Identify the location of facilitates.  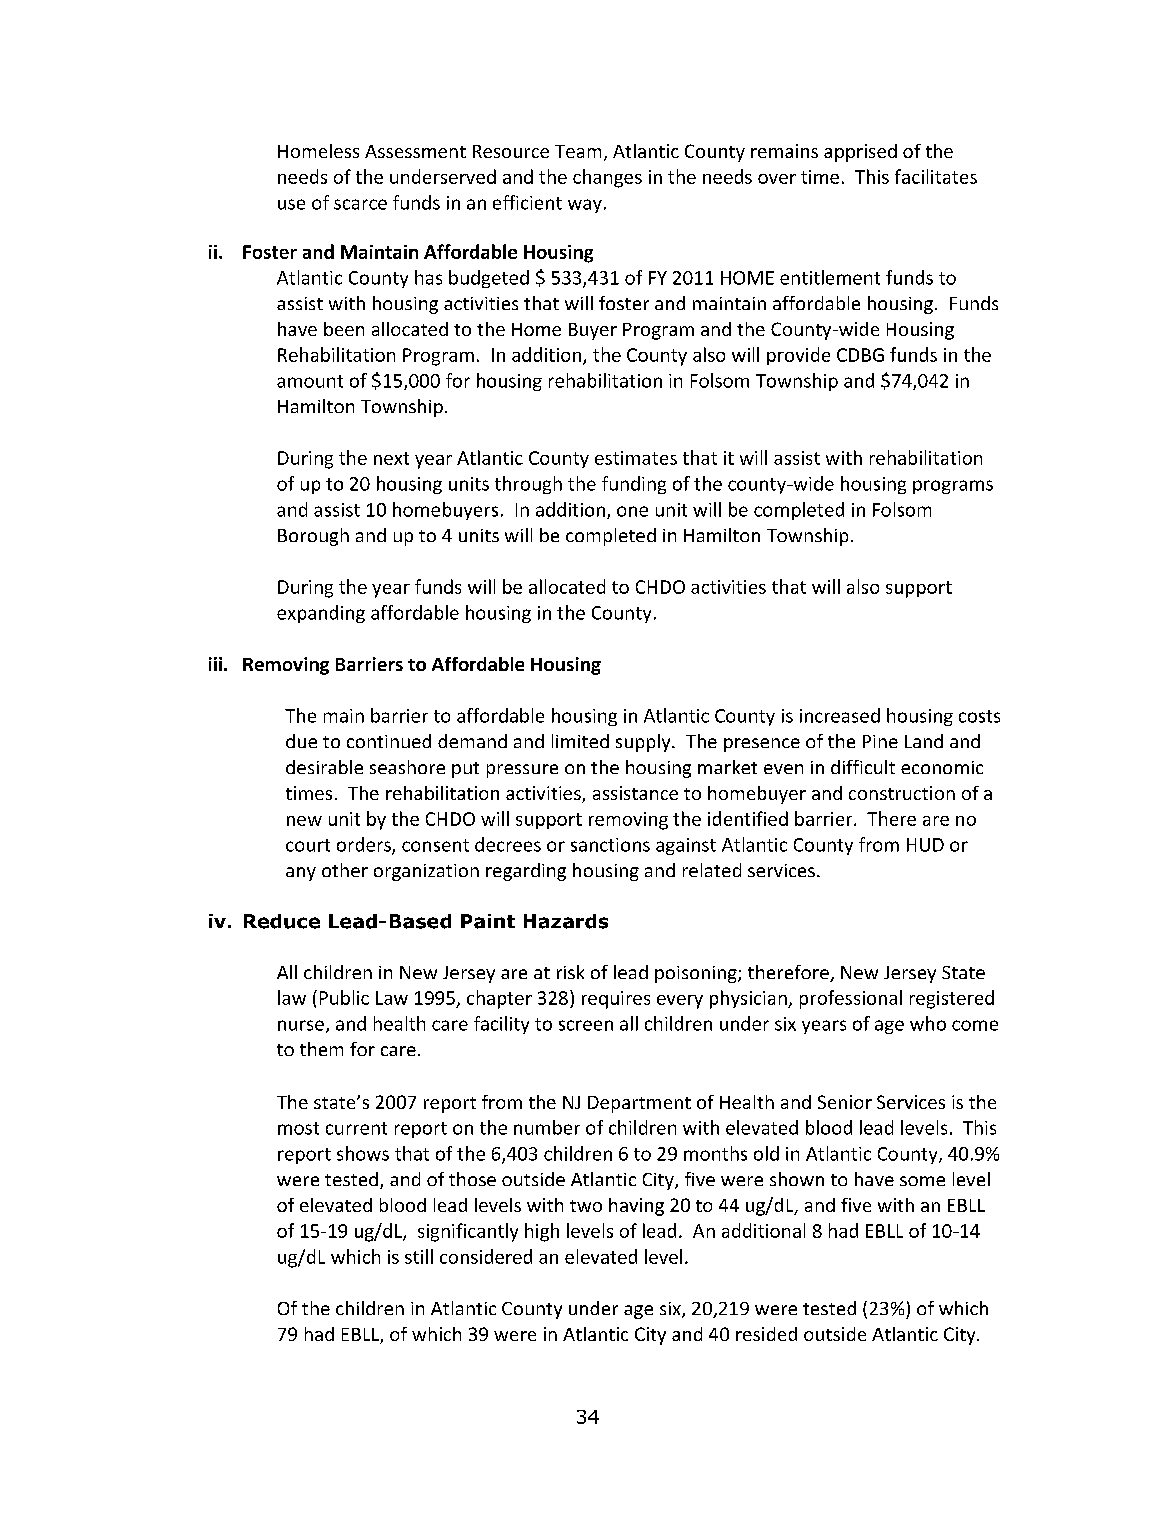
(936, 176).
